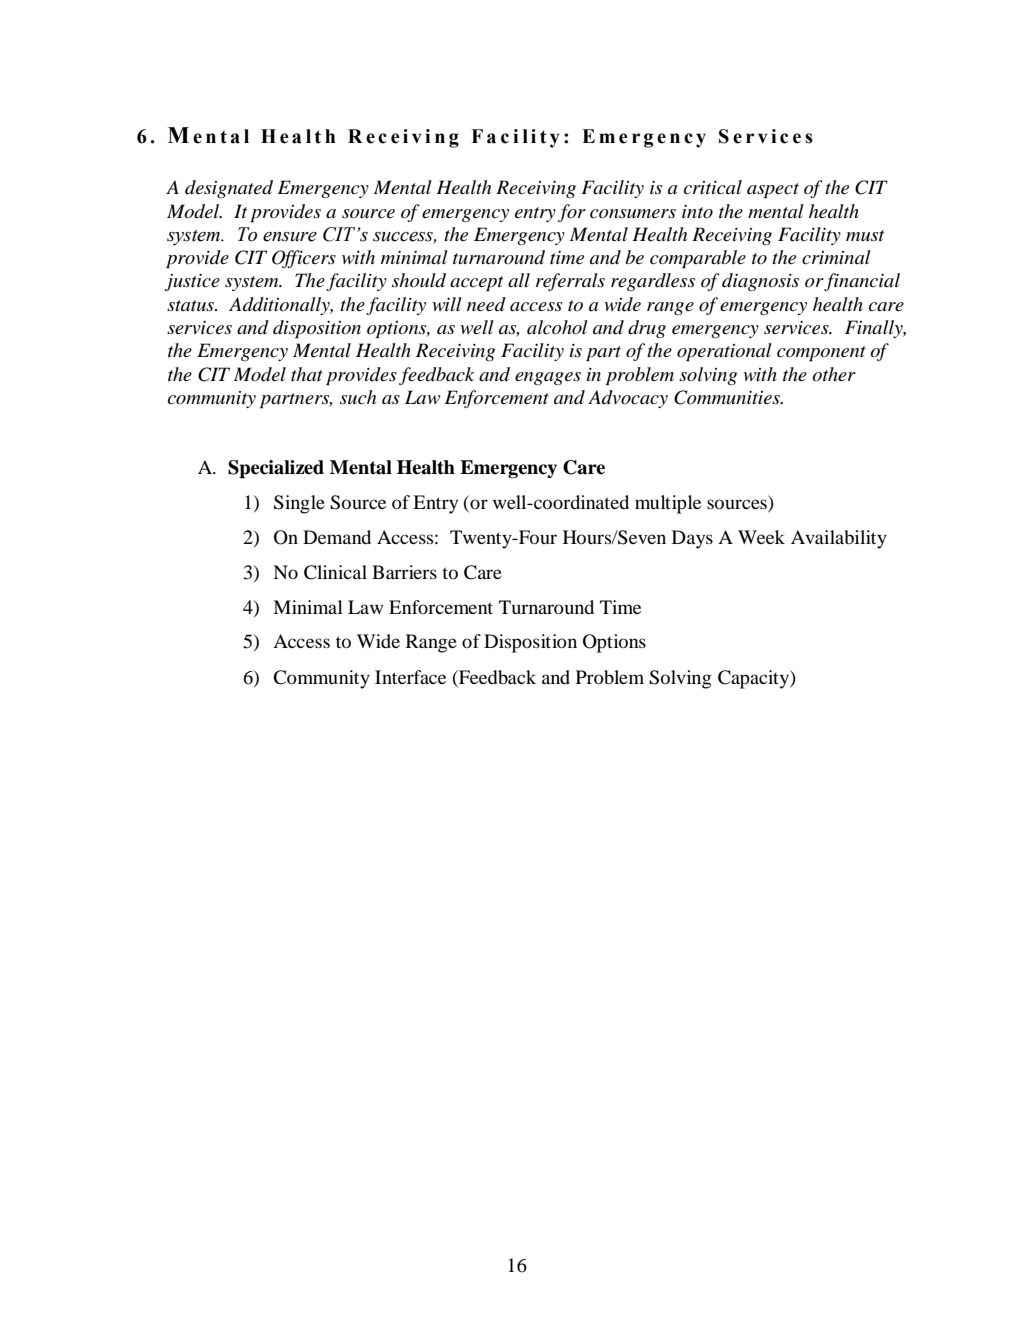 The height and width of the screenshot is (1337, 1033). I want to click on Advocacy, so click(628, 399).
